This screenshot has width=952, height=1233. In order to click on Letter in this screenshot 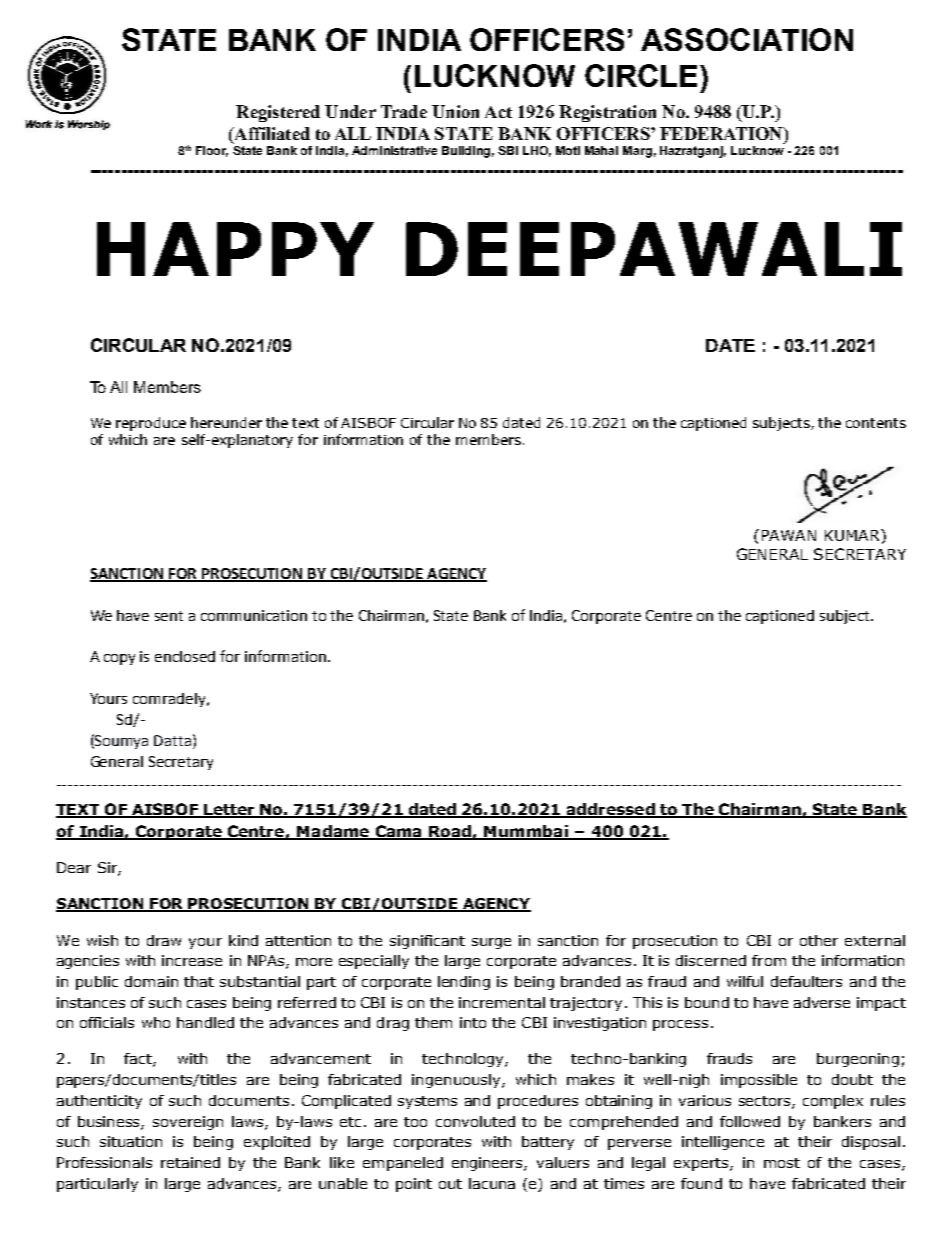, I will do `click(230, 810)`.
